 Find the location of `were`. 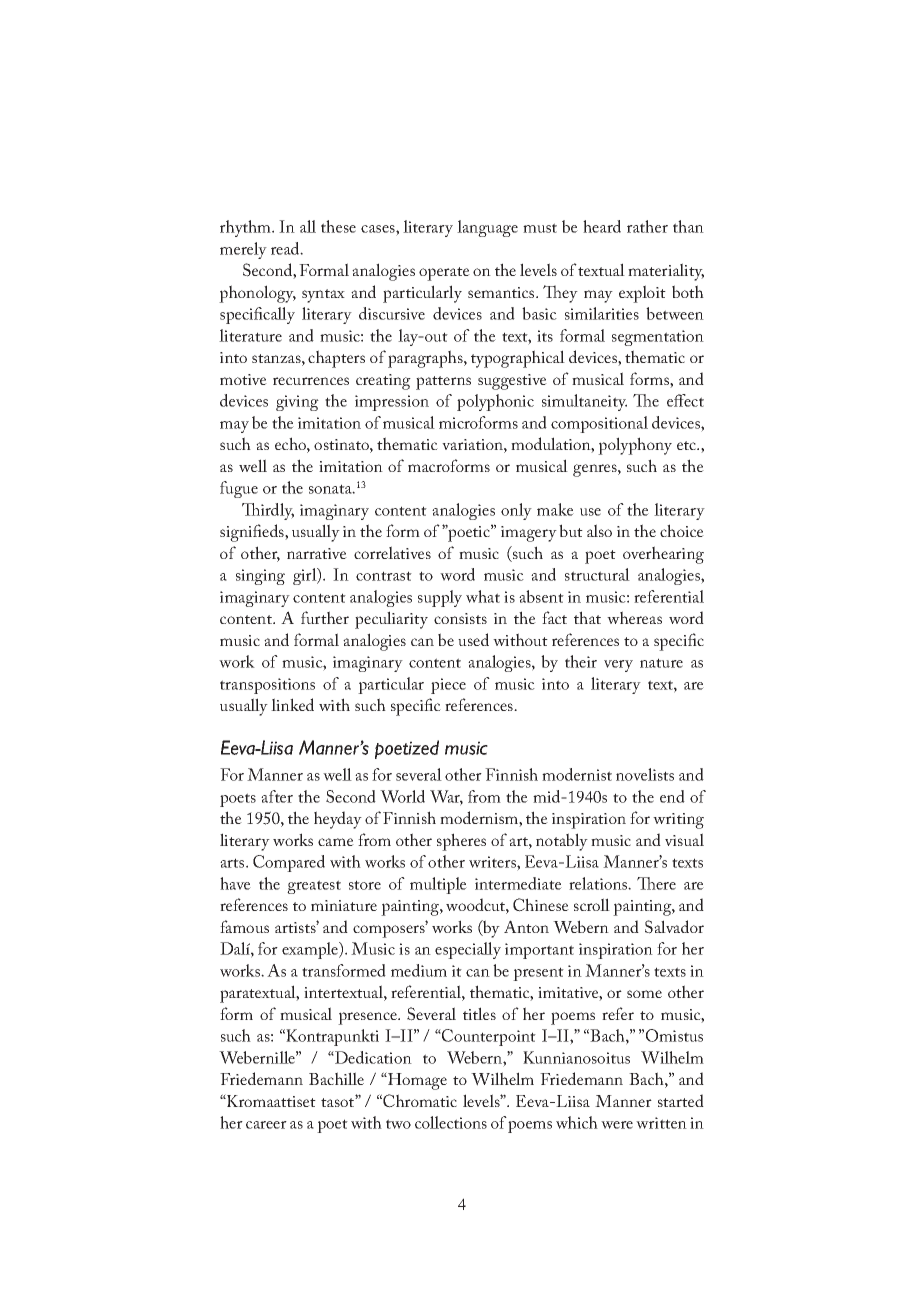

were is located at coordinates (617, 1125).
